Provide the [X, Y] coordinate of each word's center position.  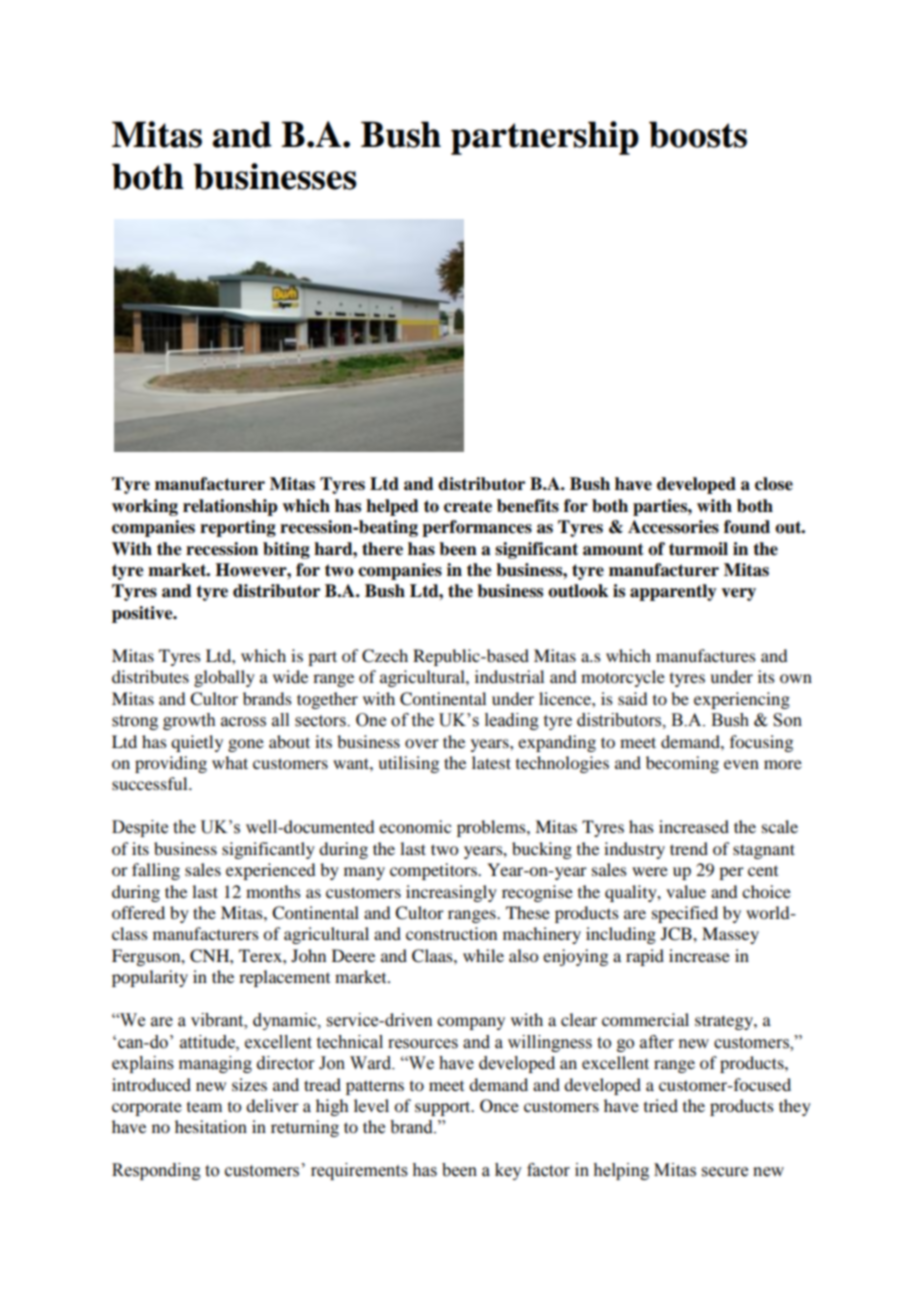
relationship [230, 507]
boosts [698, 134]
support [444, 1108]
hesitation [211, 1126]
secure [725, 1172]
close [774, 484]
